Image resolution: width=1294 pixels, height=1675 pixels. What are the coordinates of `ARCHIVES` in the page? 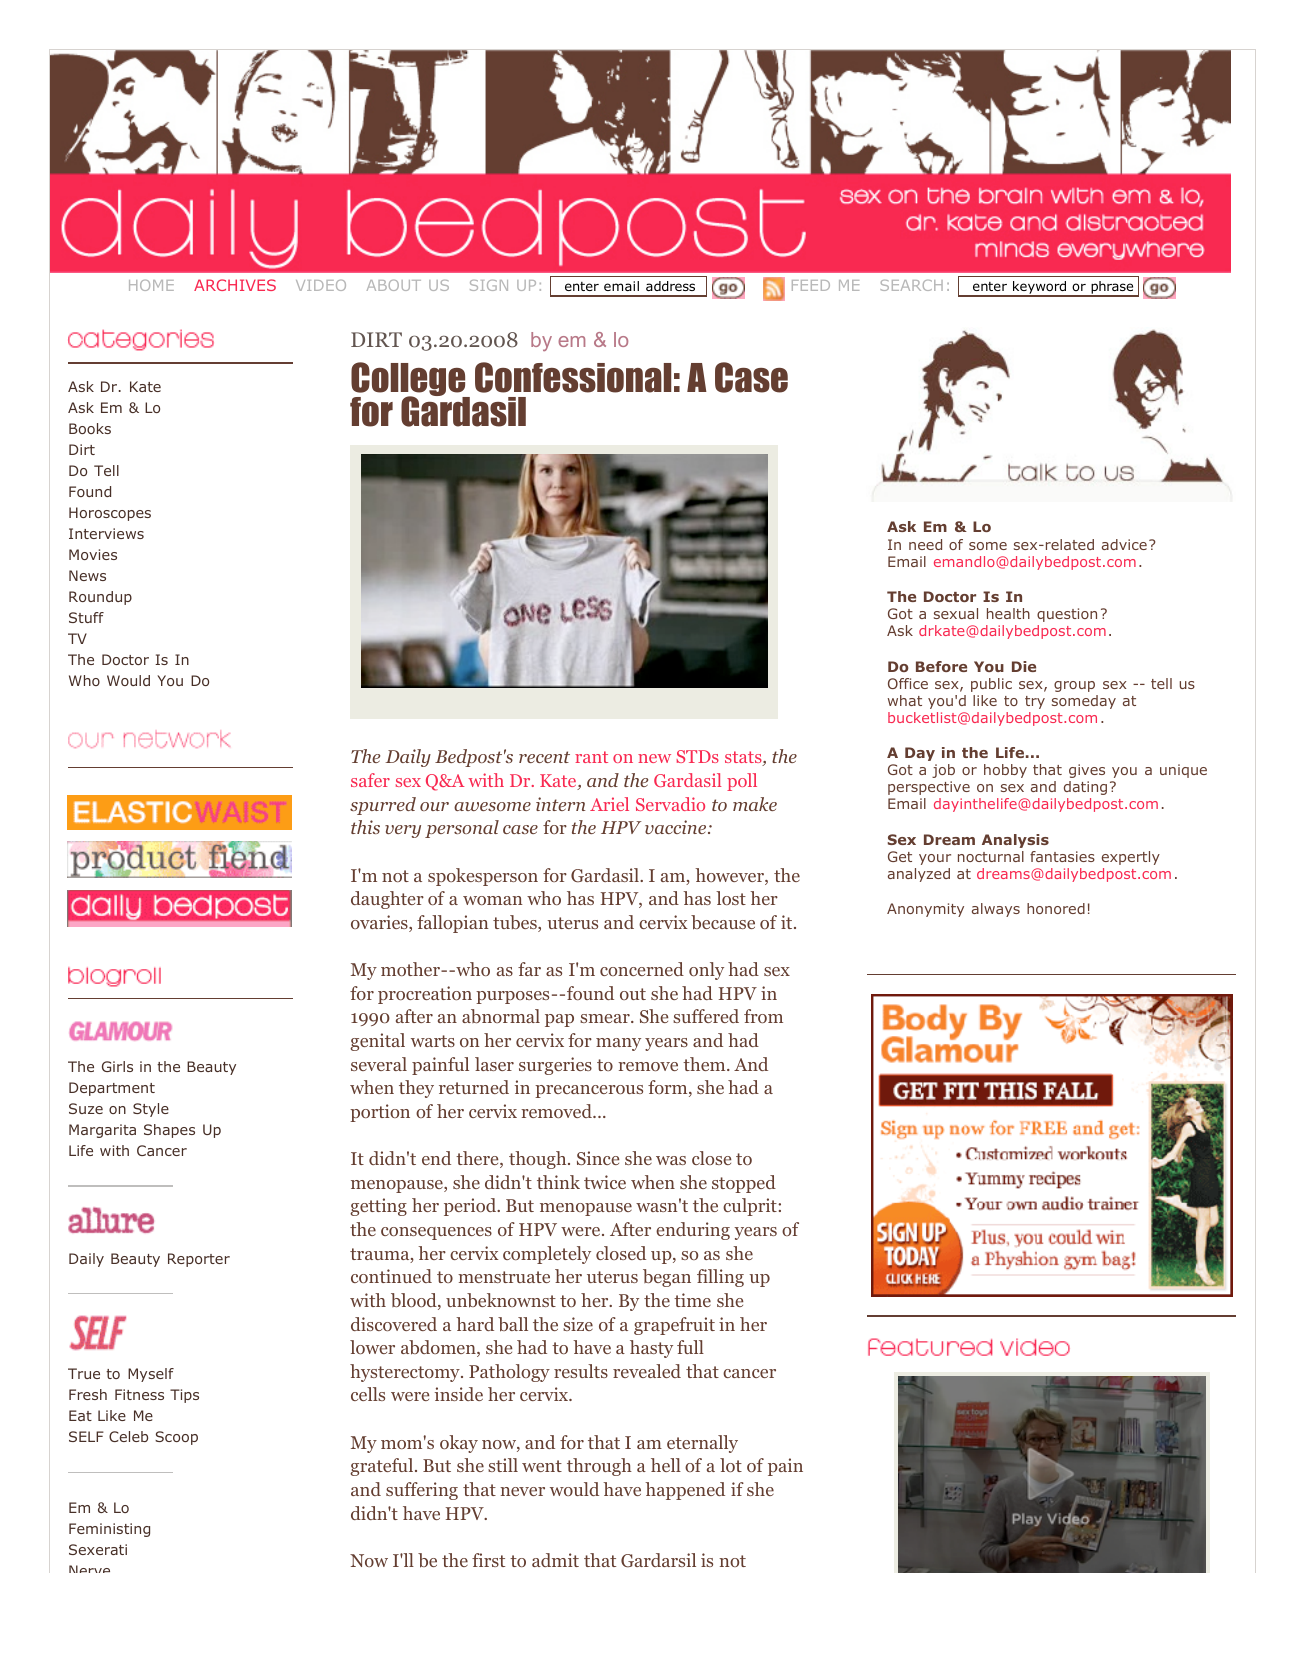 It's located at (235, 285).
